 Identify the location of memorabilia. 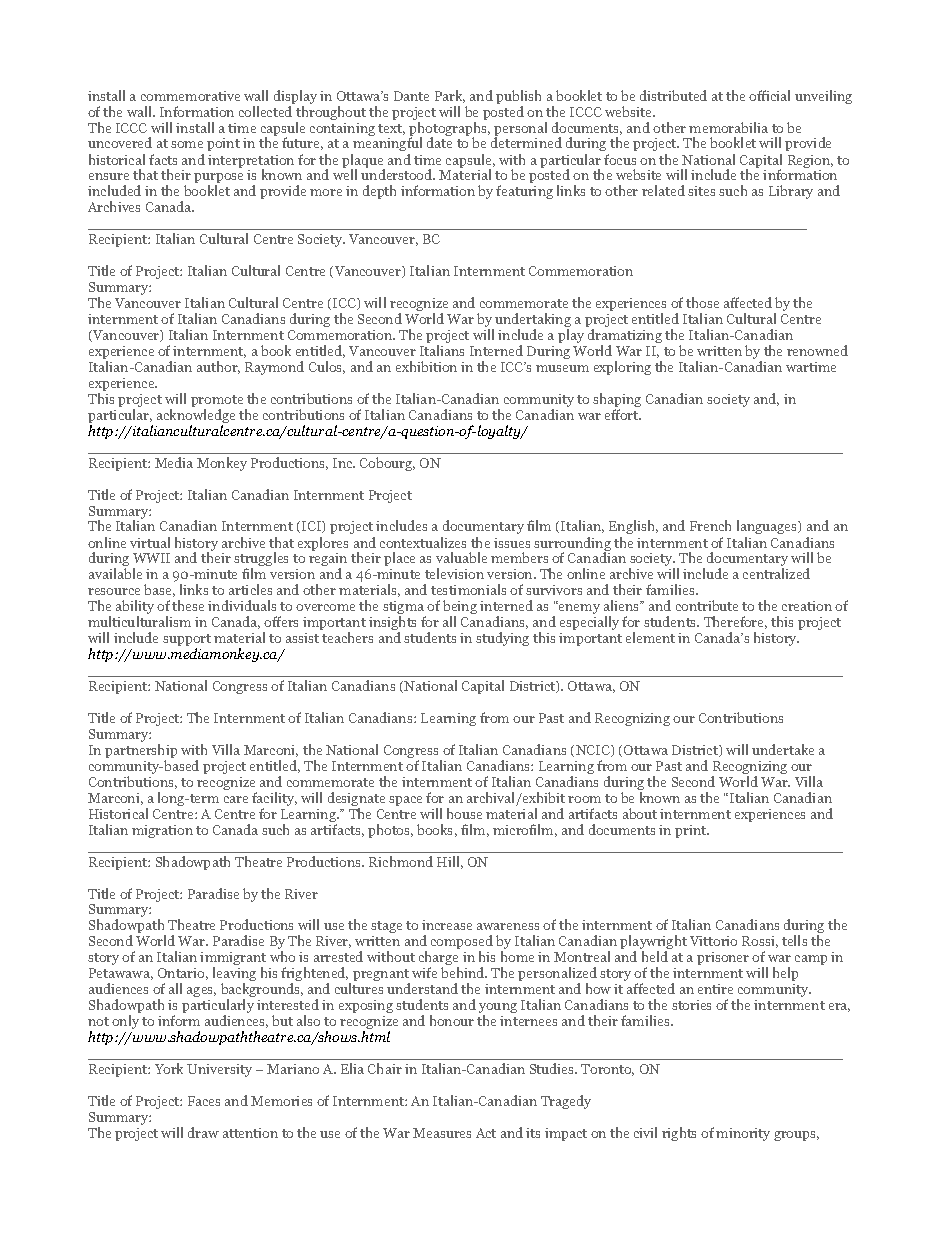
(728, 127).
